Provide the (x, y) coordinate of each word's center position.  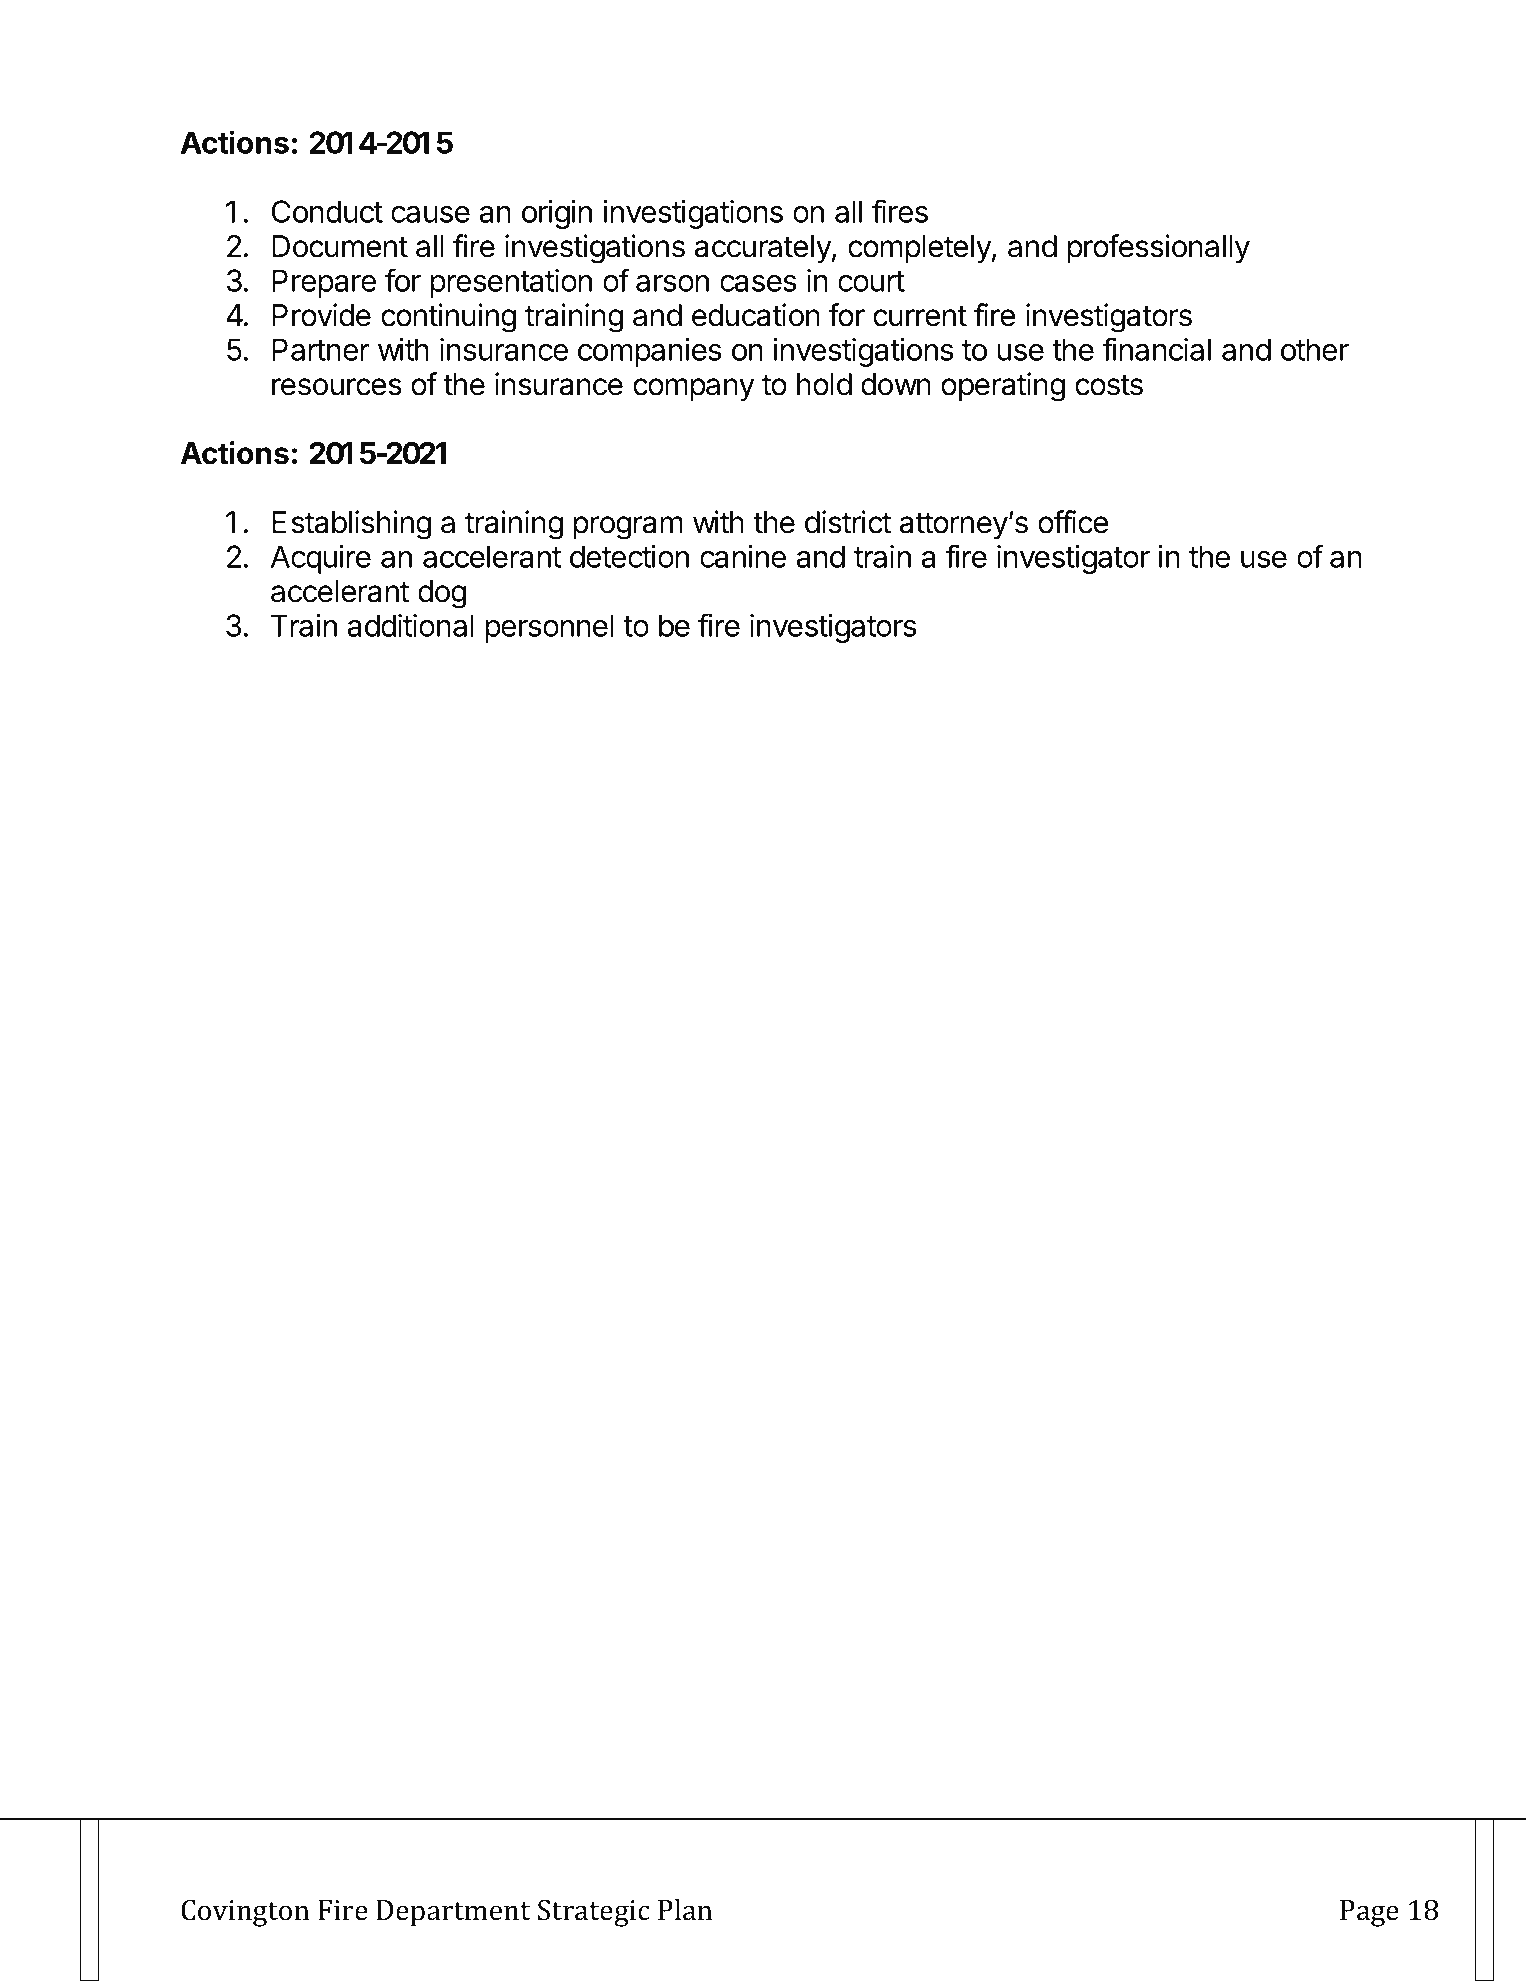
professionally (1159, 249)
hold (824, 384)
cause (430, 214)
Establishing (351, 525)
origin (557, 214)
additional (411, 625)
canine (743, 556)
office (1073, 522)
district (848, 522)
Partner (320, 349)
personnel (550, 628)
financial (1156, 349)
